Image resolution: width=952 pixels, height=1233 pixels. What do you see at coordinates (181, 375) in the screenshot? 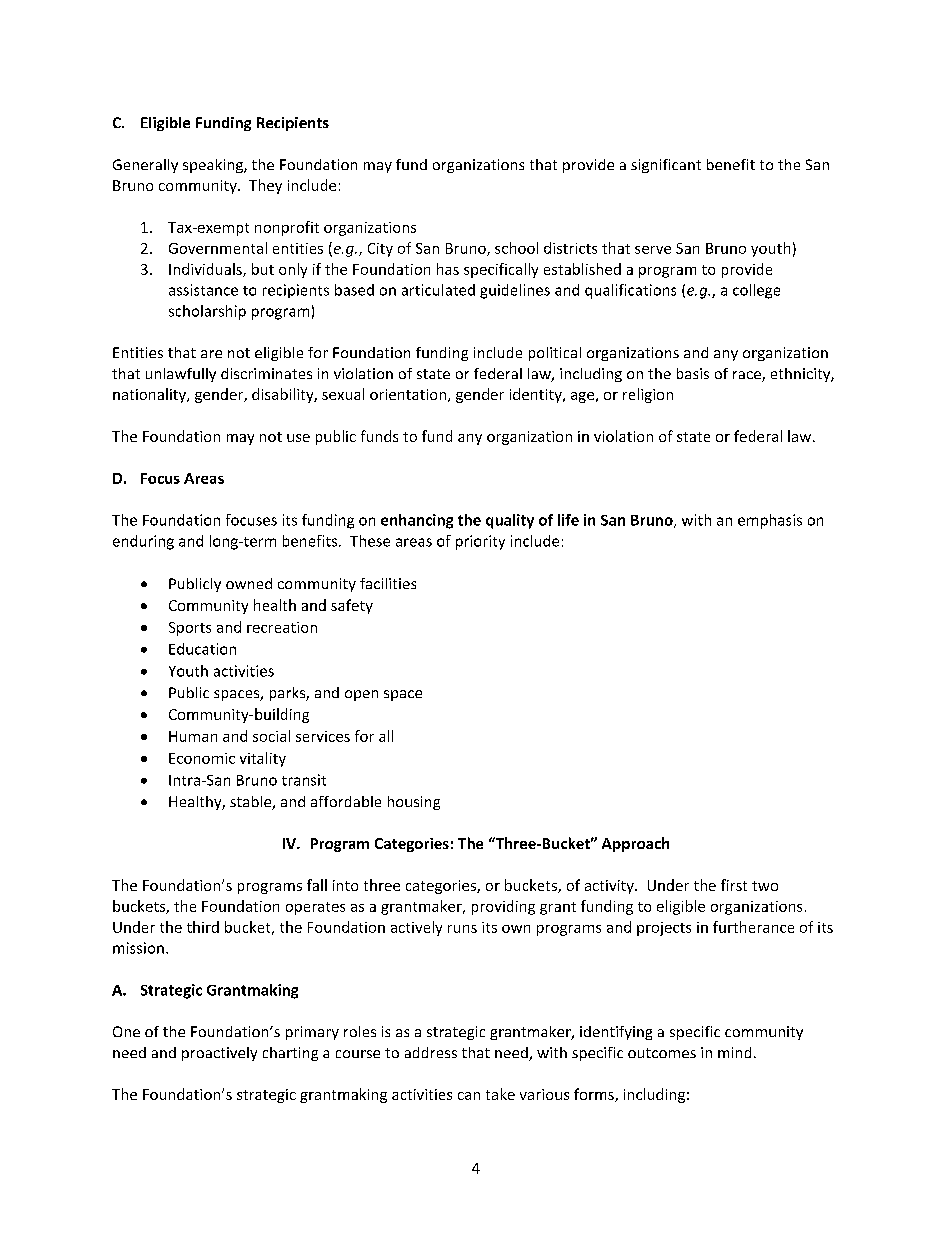
I see `unlawfully` at bounding box center [181, 375].
